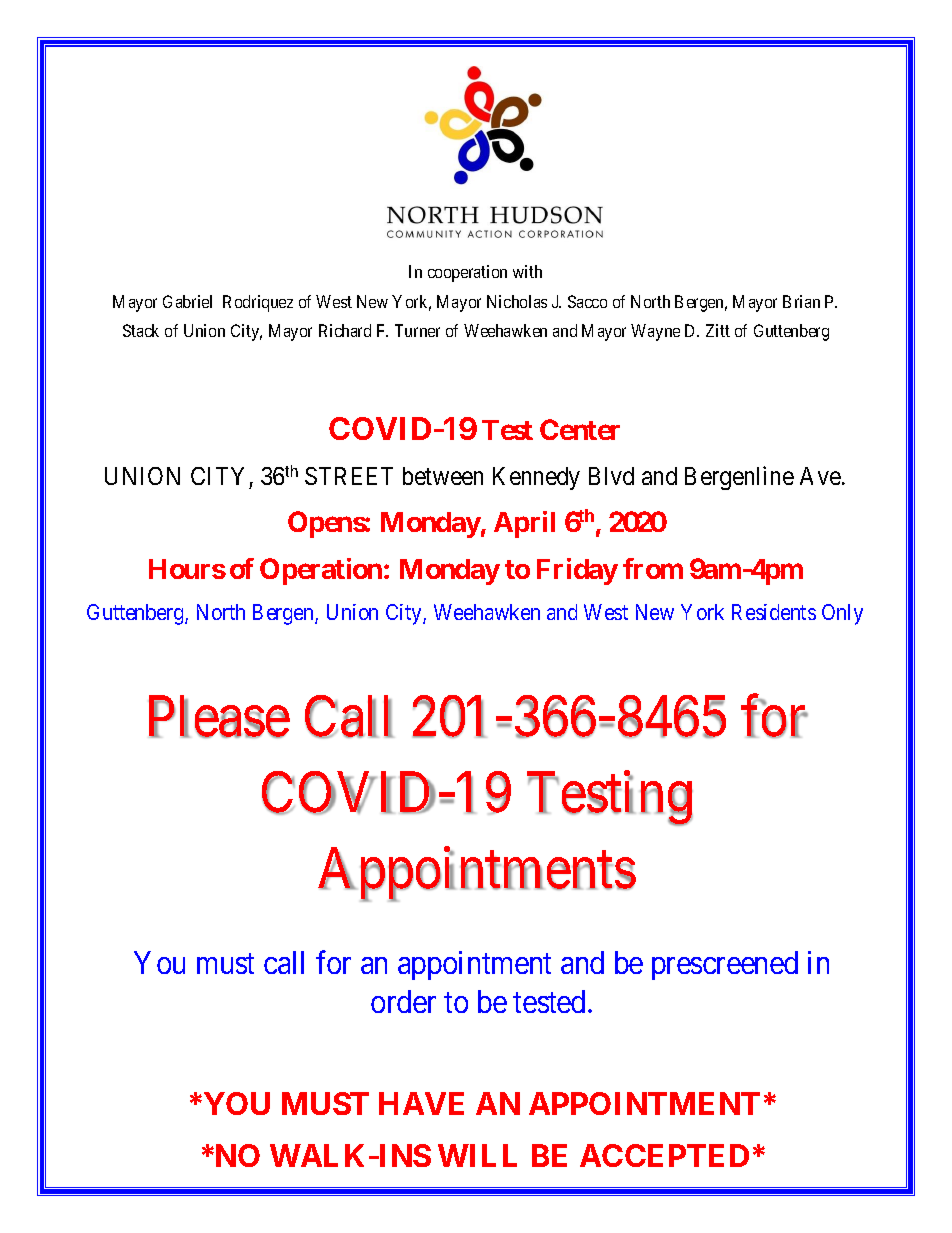 This document has height=1233, width=952. What do you see at coordinates (577, 571) in the document?
I see `Friday` at bounding box center [577, 571].
